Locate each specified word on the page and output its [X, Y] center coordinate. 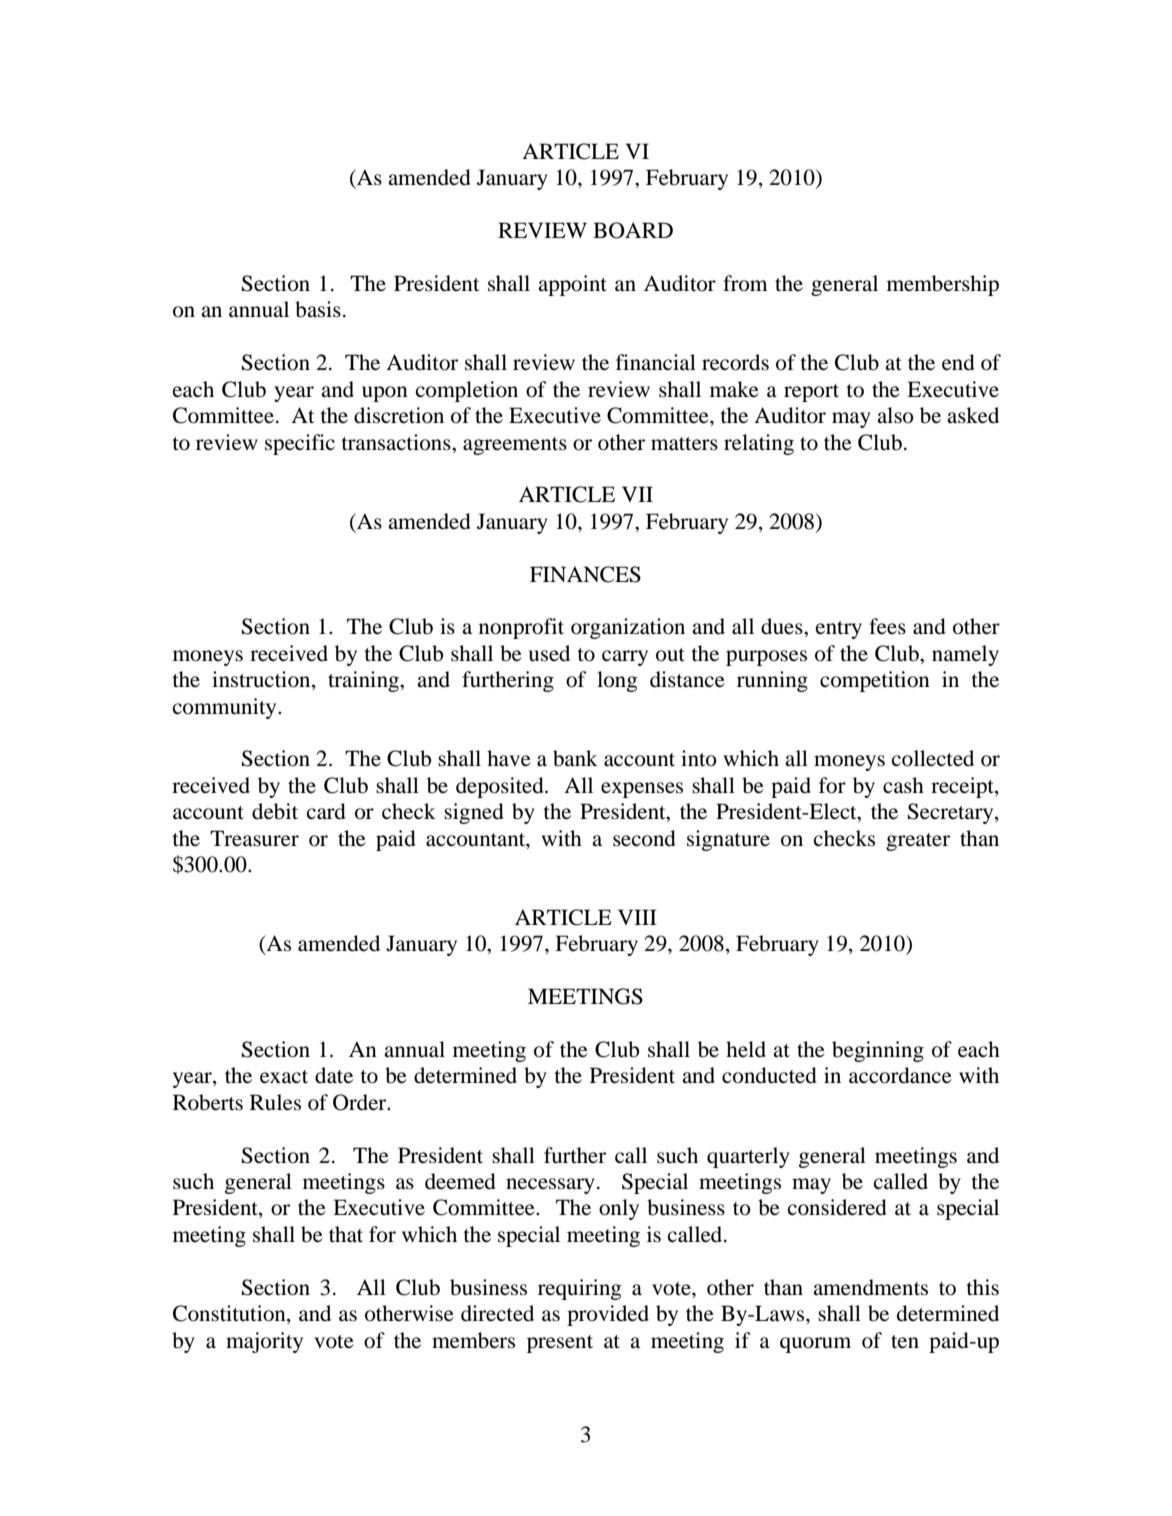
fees [887, 626]
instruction [262, 680]
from [745, 283]
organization [628, 628]
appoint [572, 285]
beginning [878, 1051]
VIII [637, 917]
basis [318, 309]
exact [284, 1077]
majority [264, 1342]
